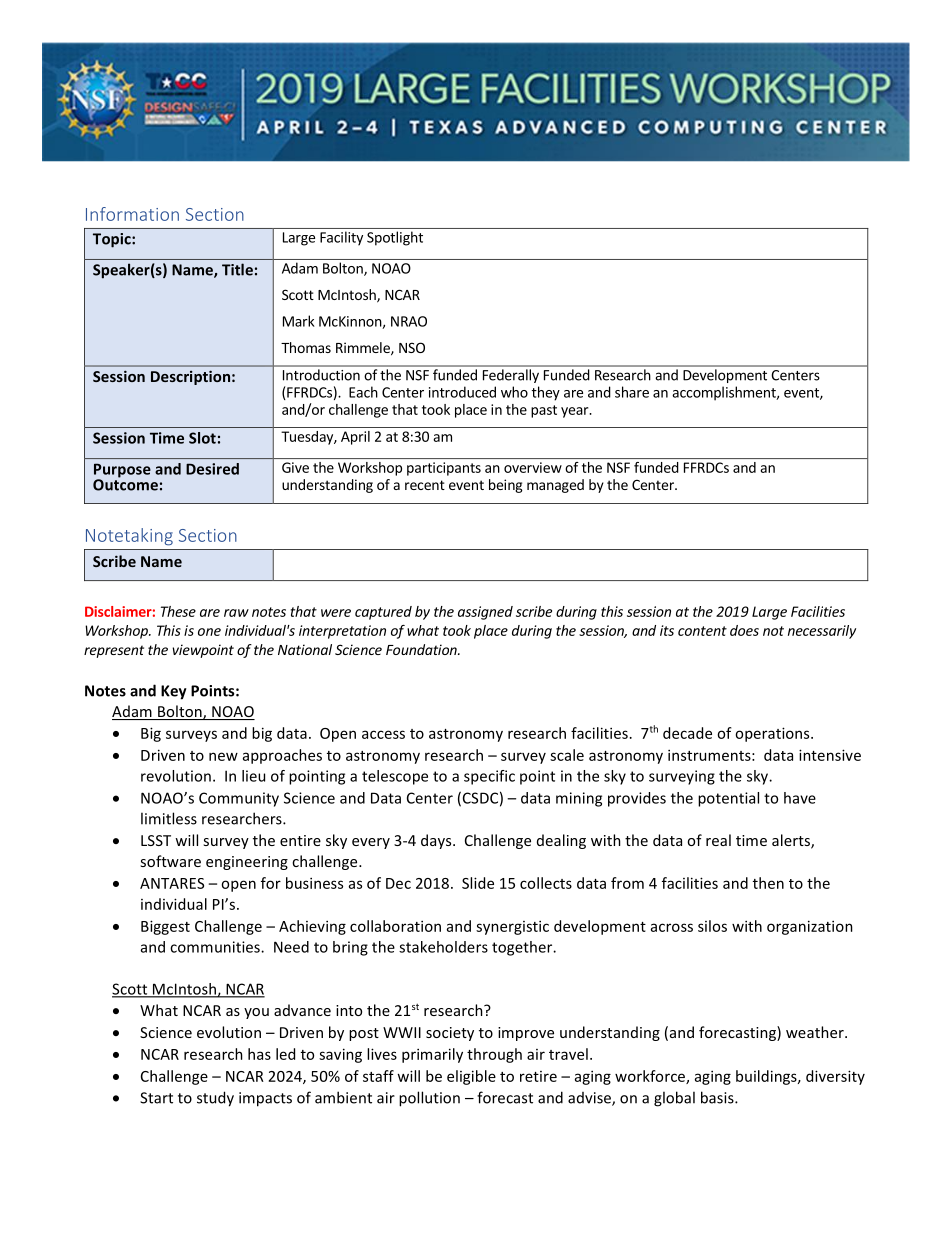 The width and height of the screenshot is (952, 1233). What do you see at coordinates (422, 649) in the screenshot?
I see `Foundation` at bounding box center [422, 649].
